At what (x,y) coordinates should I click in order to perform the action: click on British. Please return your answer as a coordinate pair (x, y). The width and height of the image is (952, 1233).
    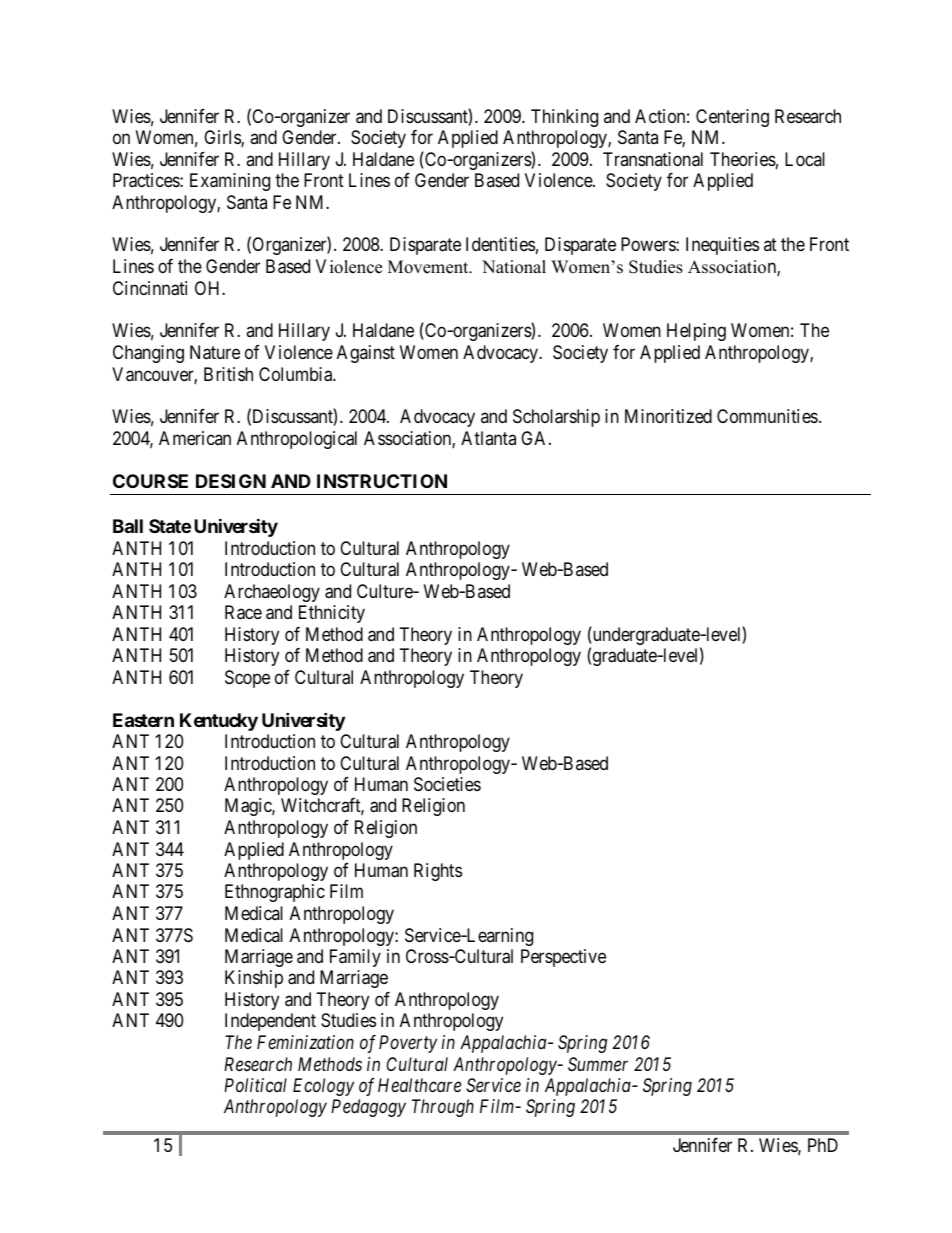
    Looking at the image, I should click on (228, 374).
